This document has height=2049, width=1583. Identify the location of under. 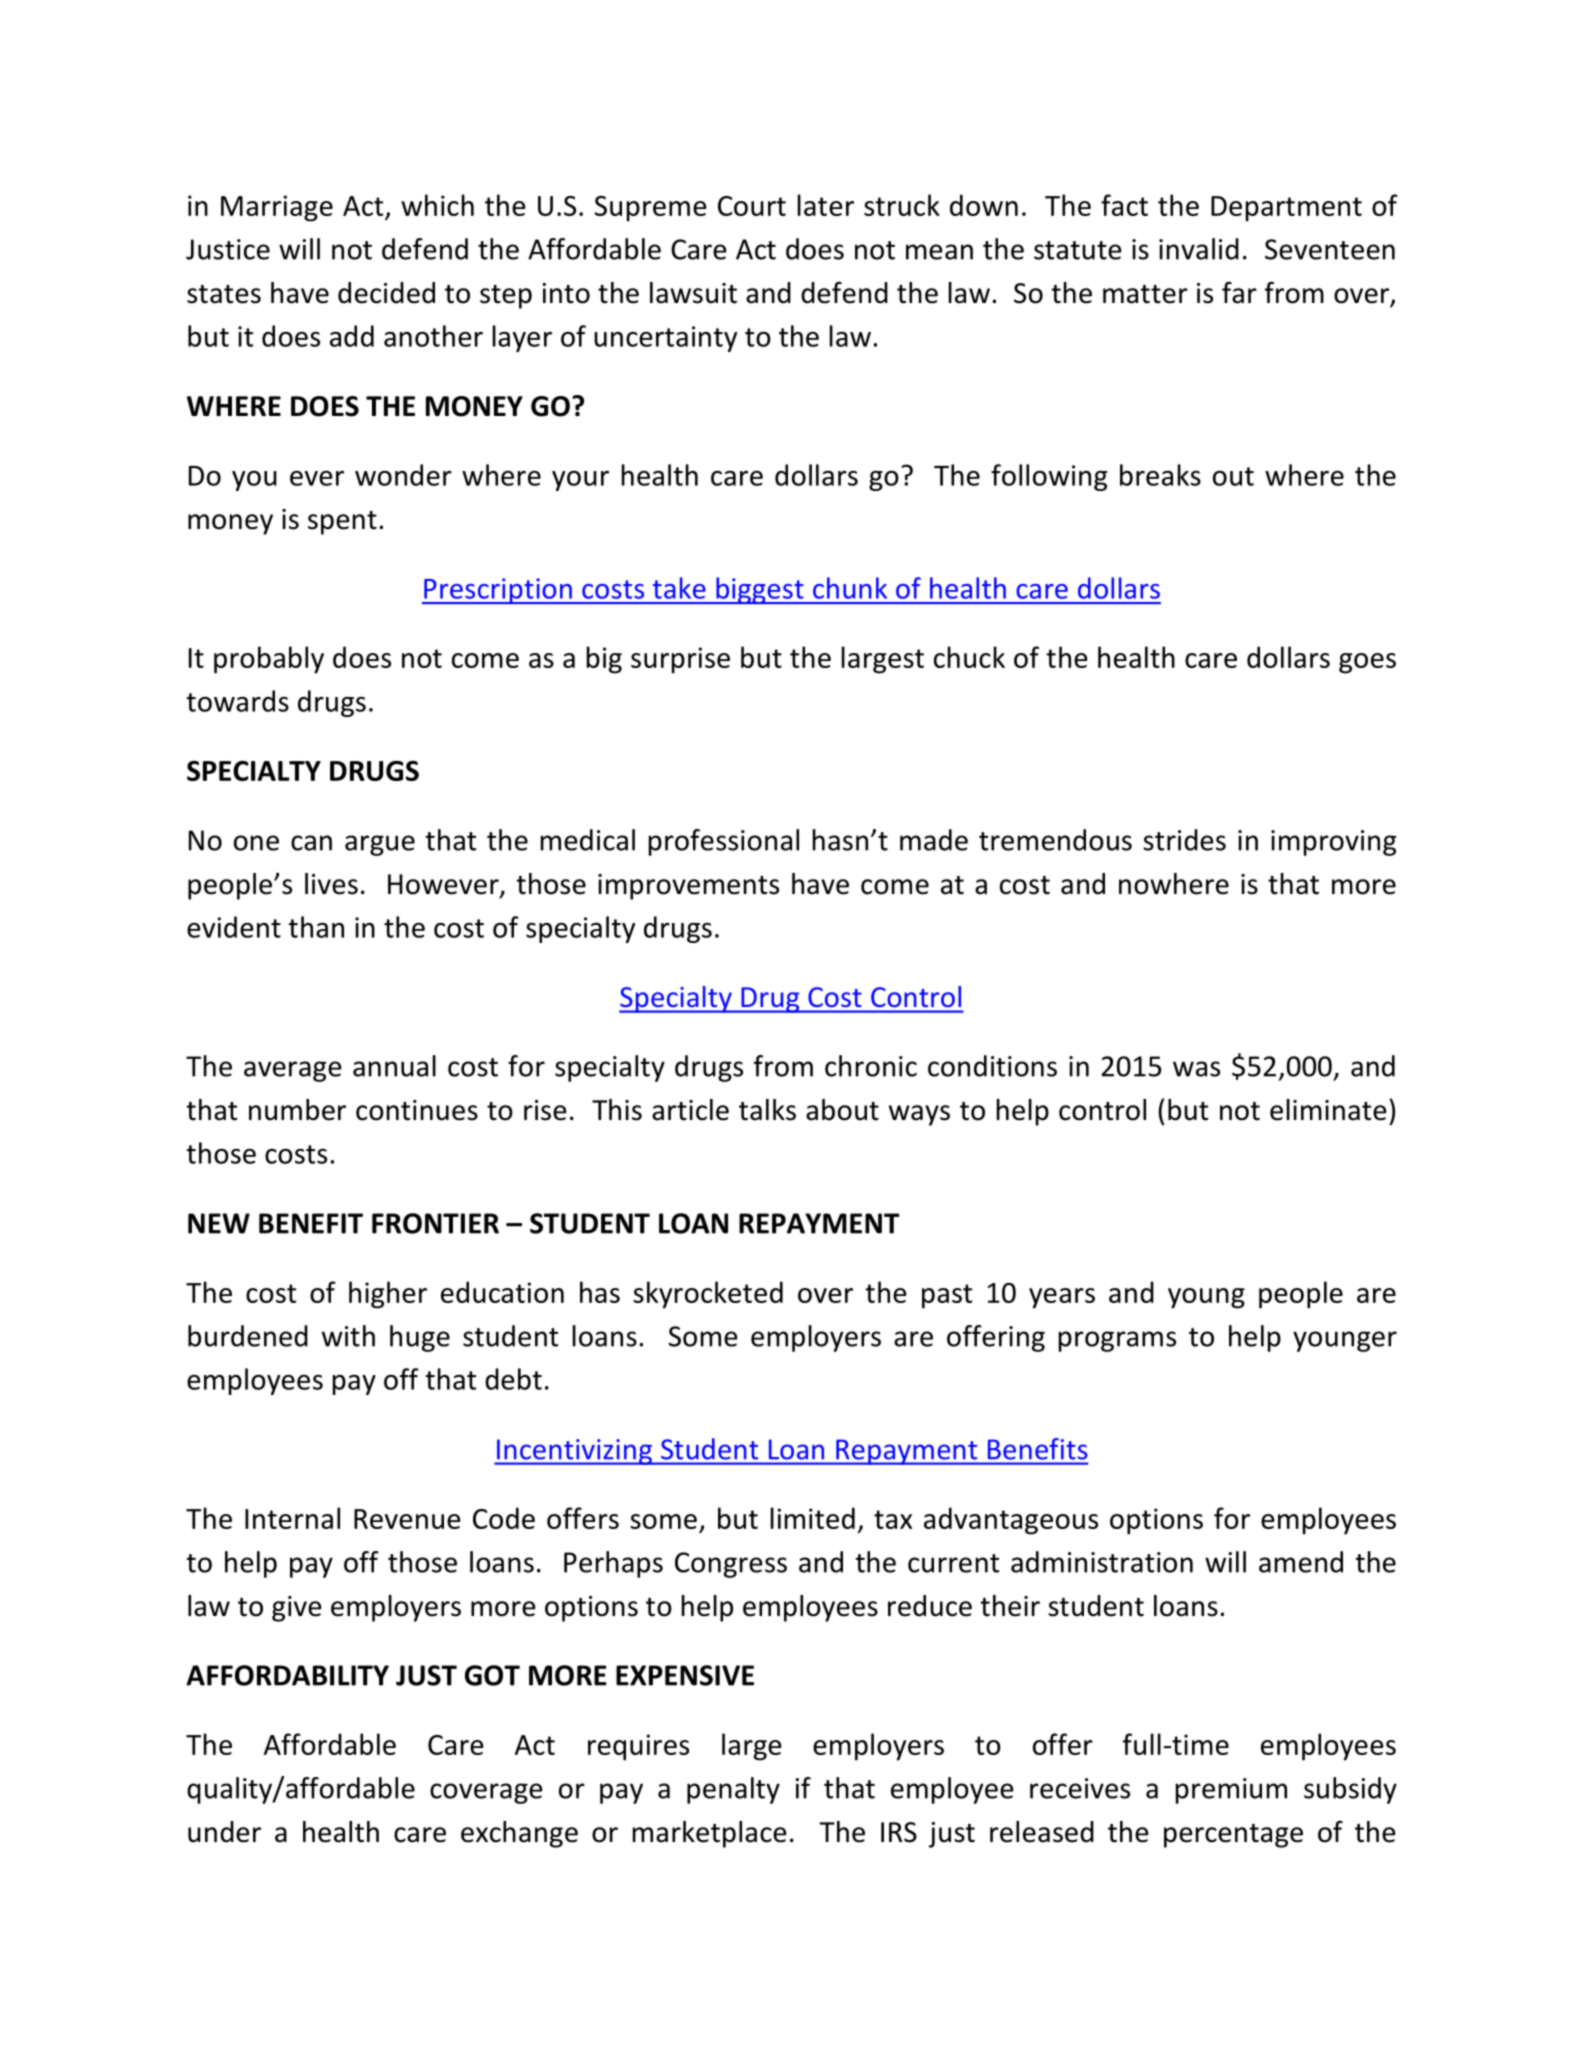
(224, 1832).
